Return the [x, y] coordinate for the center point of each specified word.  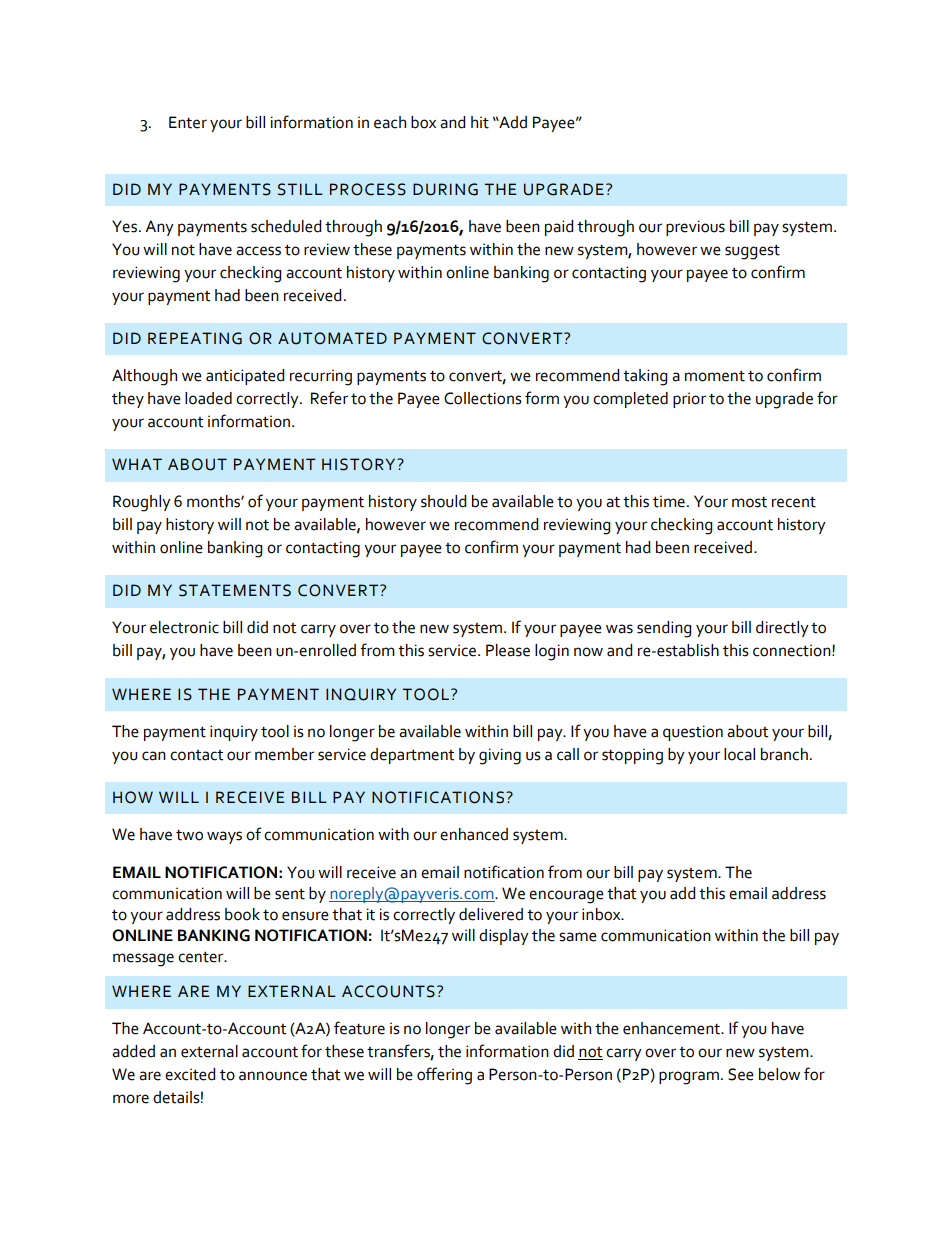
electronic [184, 627]
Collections [483, 398]
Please [508, 650]
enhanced [474, 834]
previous [695, 228]
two [189, 835]
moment [715, 376]
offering [444, 1076]
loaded [208, 398]
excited [190, 1074]
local [739, 754]
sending [664, 629]
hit [480, 122]
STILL [300, 189]
